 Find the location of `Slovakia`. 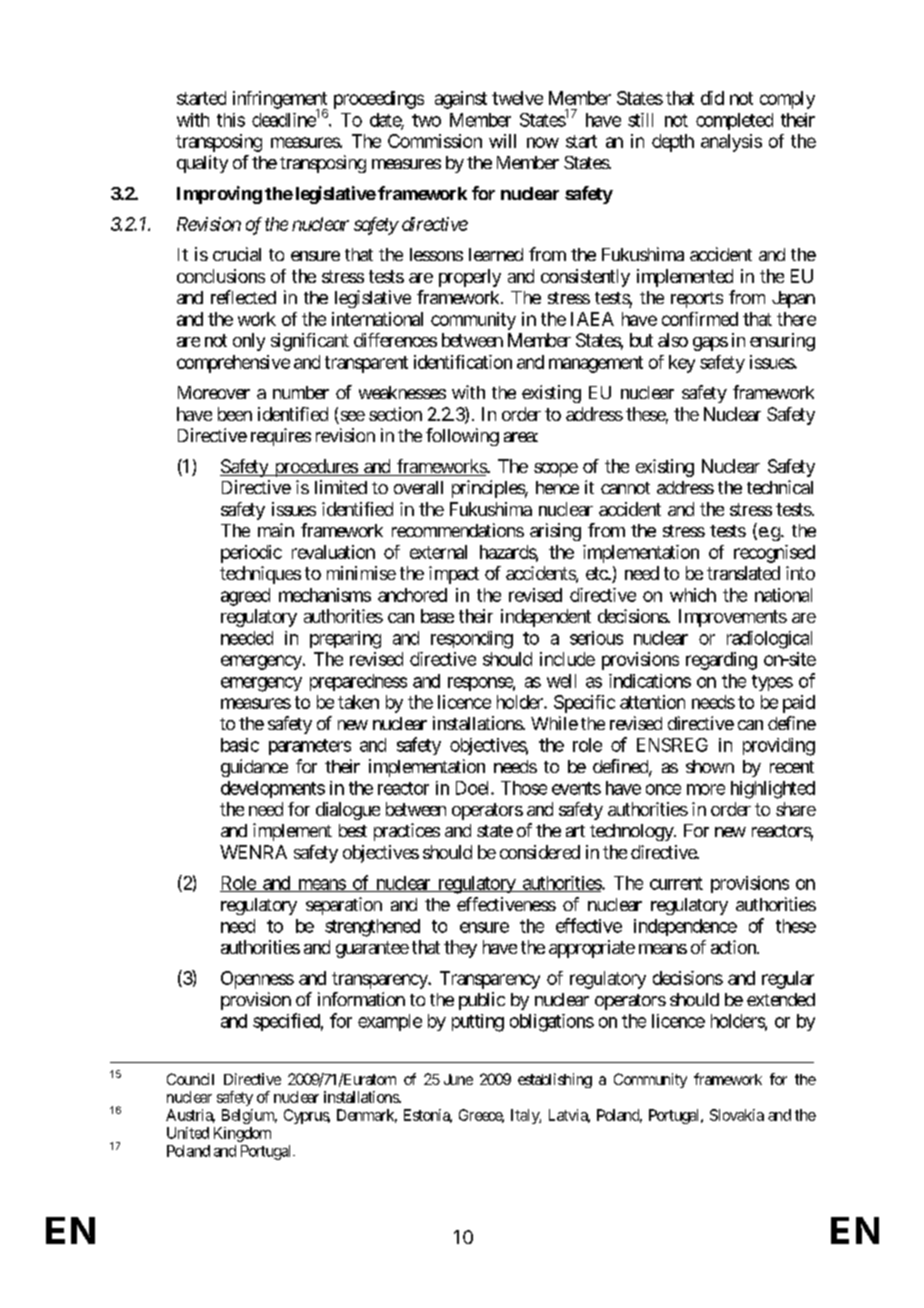

Slovakia is located at coordinates (737, 1115).
